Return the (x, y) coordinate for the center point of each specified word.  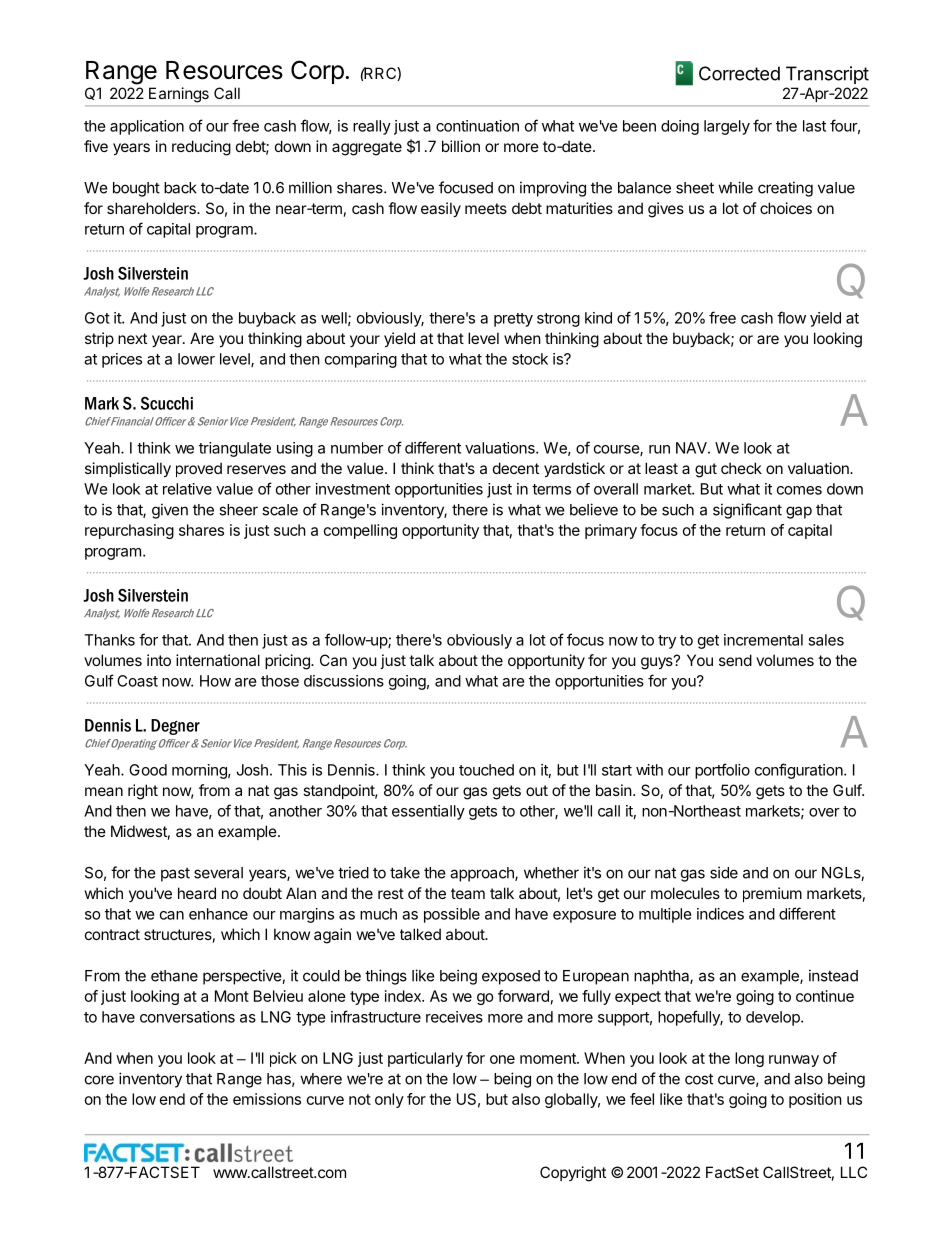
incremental (763, 640)
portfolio (722, 771)
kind (598, 318)
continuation (477, 126)
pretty (513, 320)
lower (196, 359)
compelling (360, 531)
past (175, 875)
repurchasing (129, 531)
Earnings (179, 95)
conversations (187, 1017)
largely (727, 127)
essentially (428, 812)
